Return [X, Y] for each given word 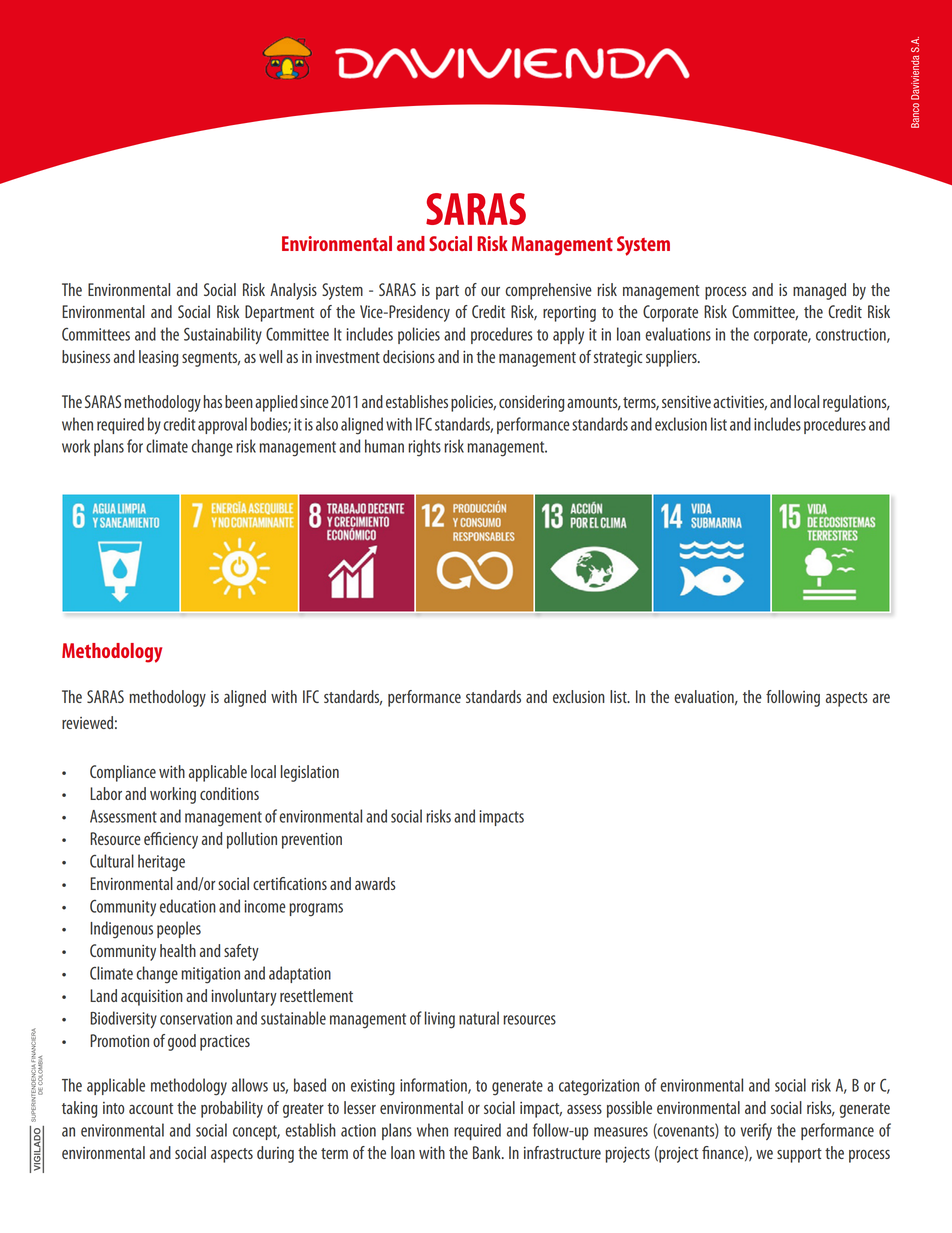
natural [479, 1018]
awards [375, 883]
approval [222, 425]
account [151, 1108]
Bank [488, 1152]
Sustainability [223, 335]
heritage [161, 863]
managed [819, 291]
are [881, 698]
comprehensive [548, 291]
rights [424, 448]
